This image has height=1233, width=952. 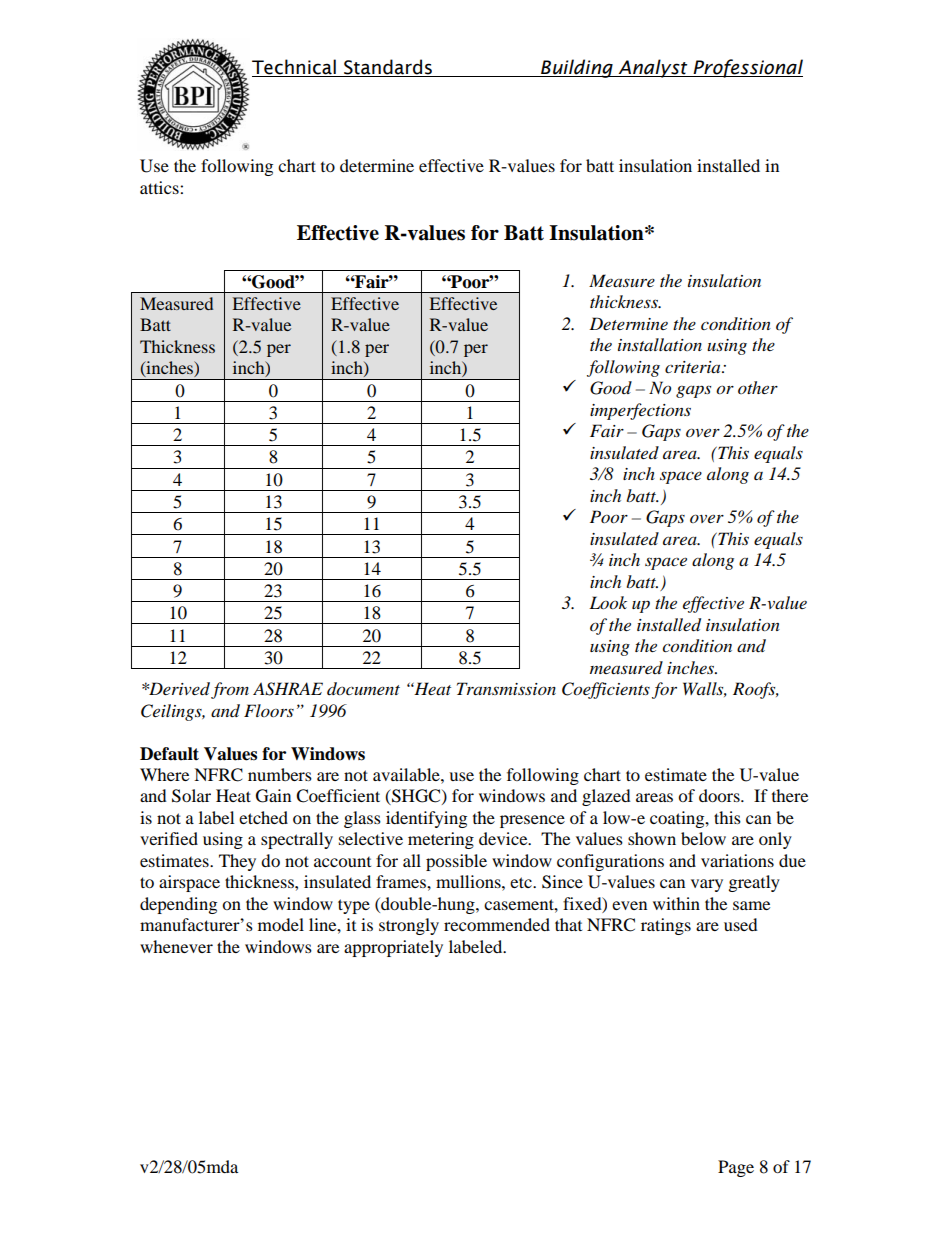 I want to click on appropriately, so click(x=393, y=948).
